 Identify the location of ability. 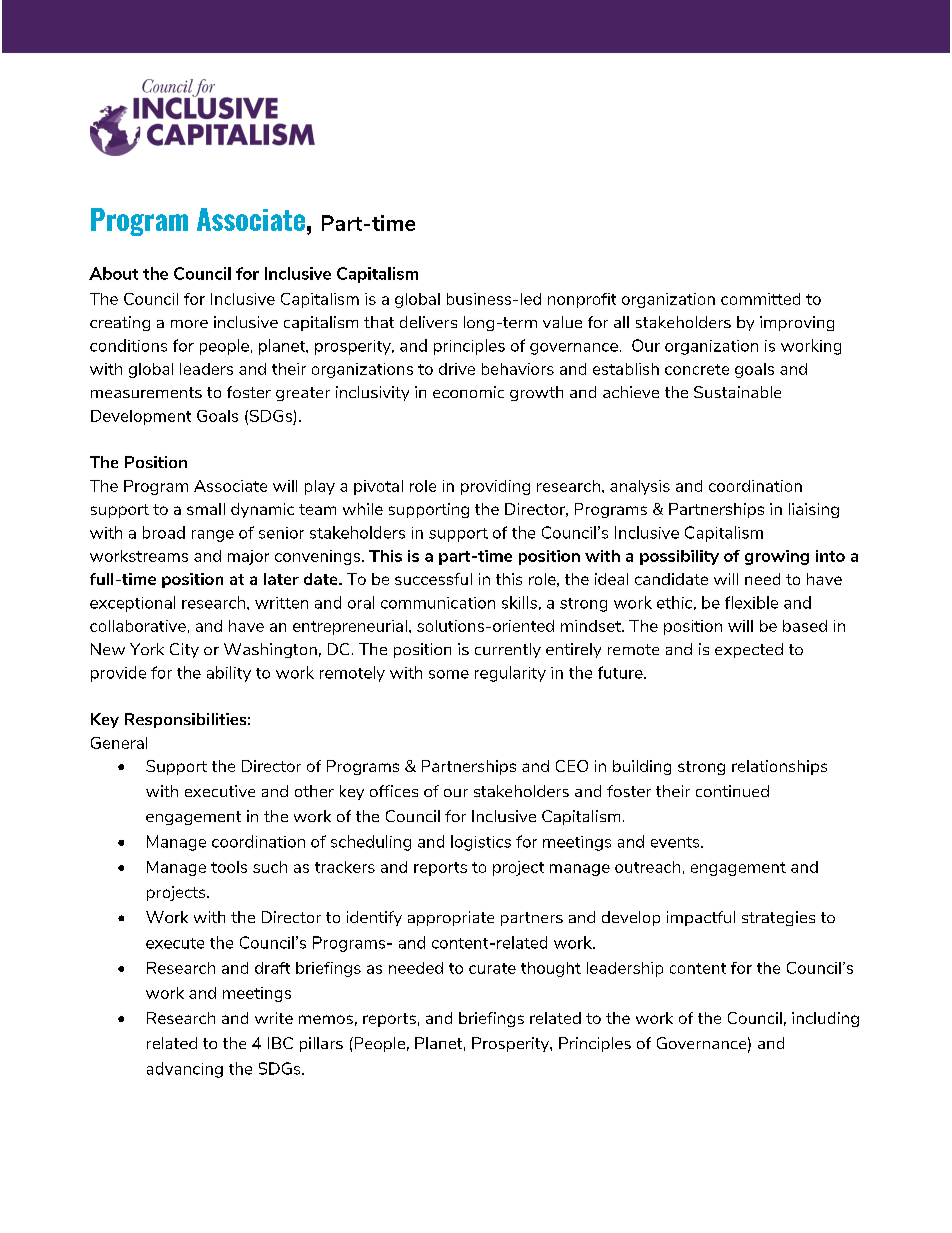
(229, 674).
